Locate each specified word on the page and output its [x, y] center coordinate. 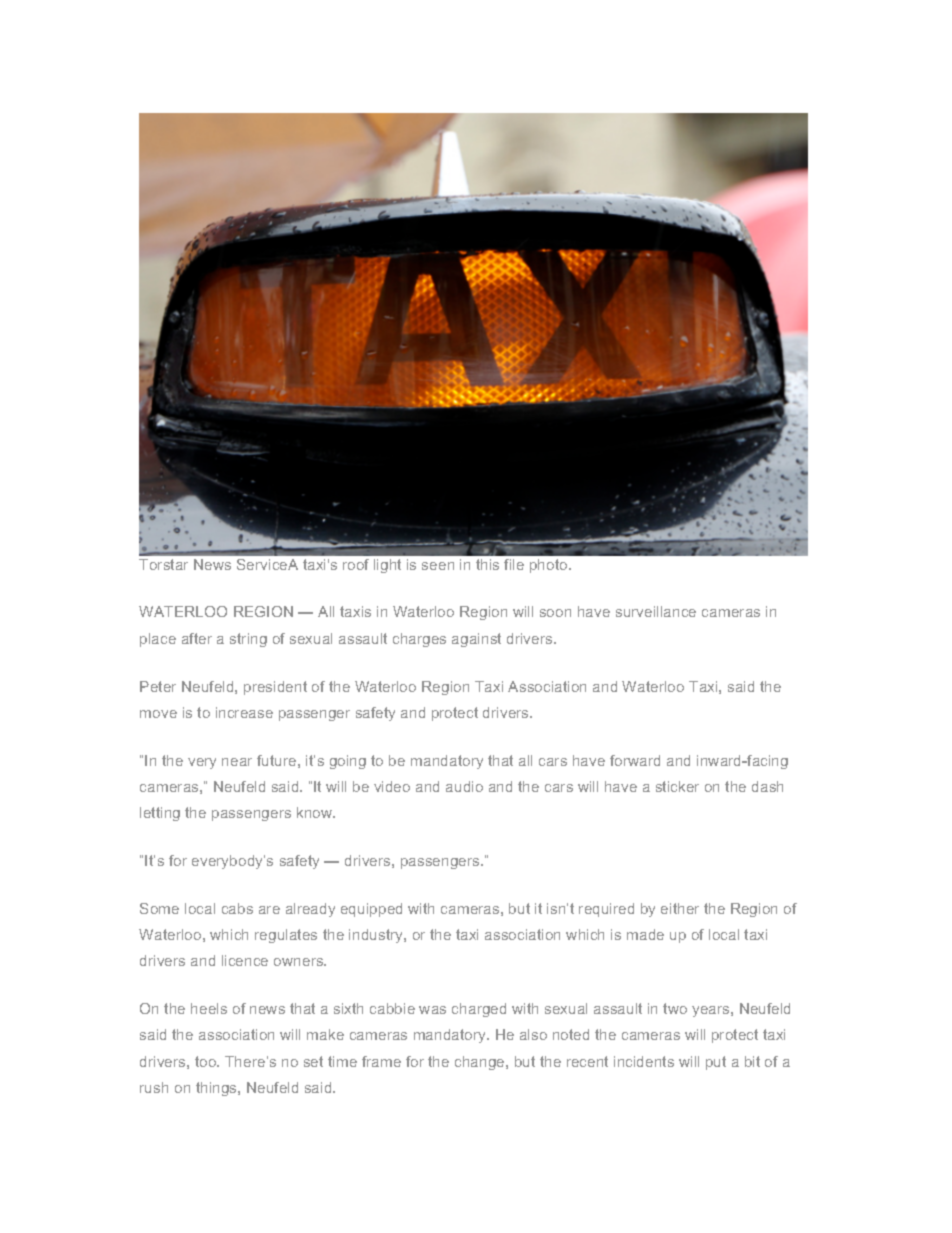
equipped [371, 910]
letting [160, 814]
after [197, 638]
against [476, 640]
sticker [677, 786]
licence [245, 960]
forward [635, 760]
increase [244, 712]
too [207, 1061]
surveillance [656, 611]
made [645, 934]
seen [438, 566]
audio [464, 786]
